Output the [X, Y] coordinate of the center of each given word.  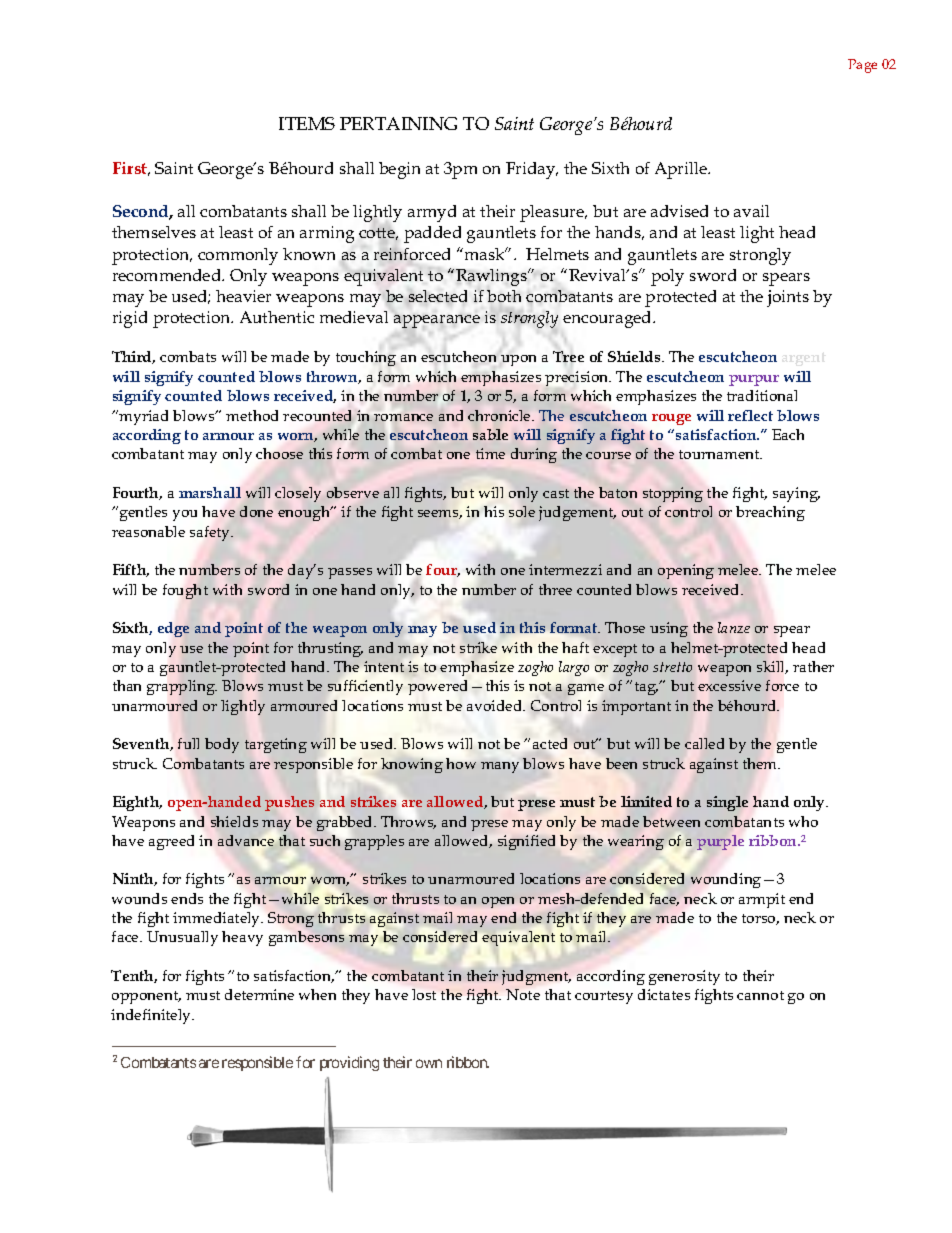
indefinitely [152, 1016]
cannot [760, 995]
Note [523, 994]
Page [862, 66]
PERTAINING [398, 123]
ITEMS [307, 123]
